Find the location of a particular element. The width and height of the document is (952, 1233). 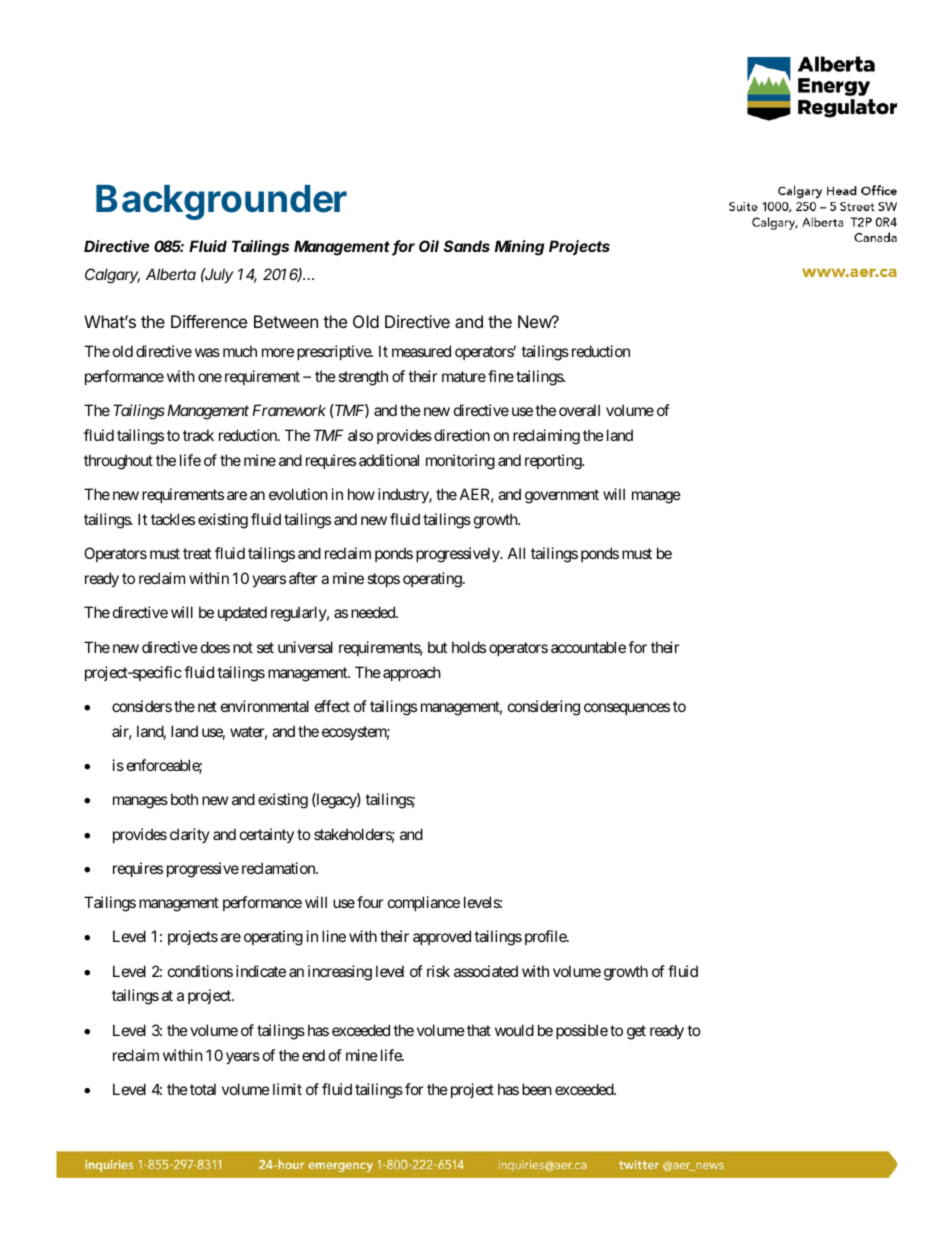

both is located at coordinates (184, 799).
